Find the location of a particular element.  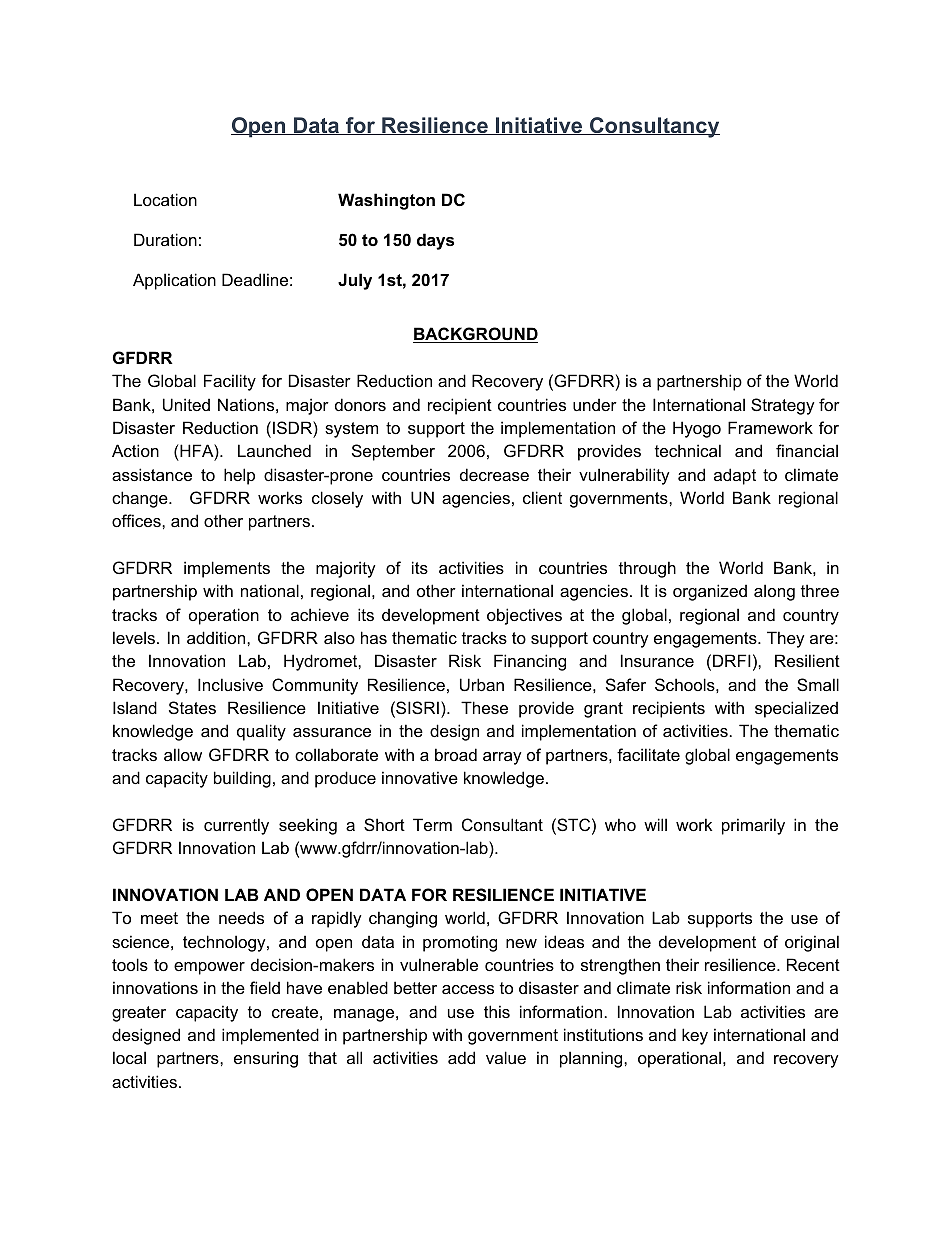

implements is located at coordinates (227, 569).
